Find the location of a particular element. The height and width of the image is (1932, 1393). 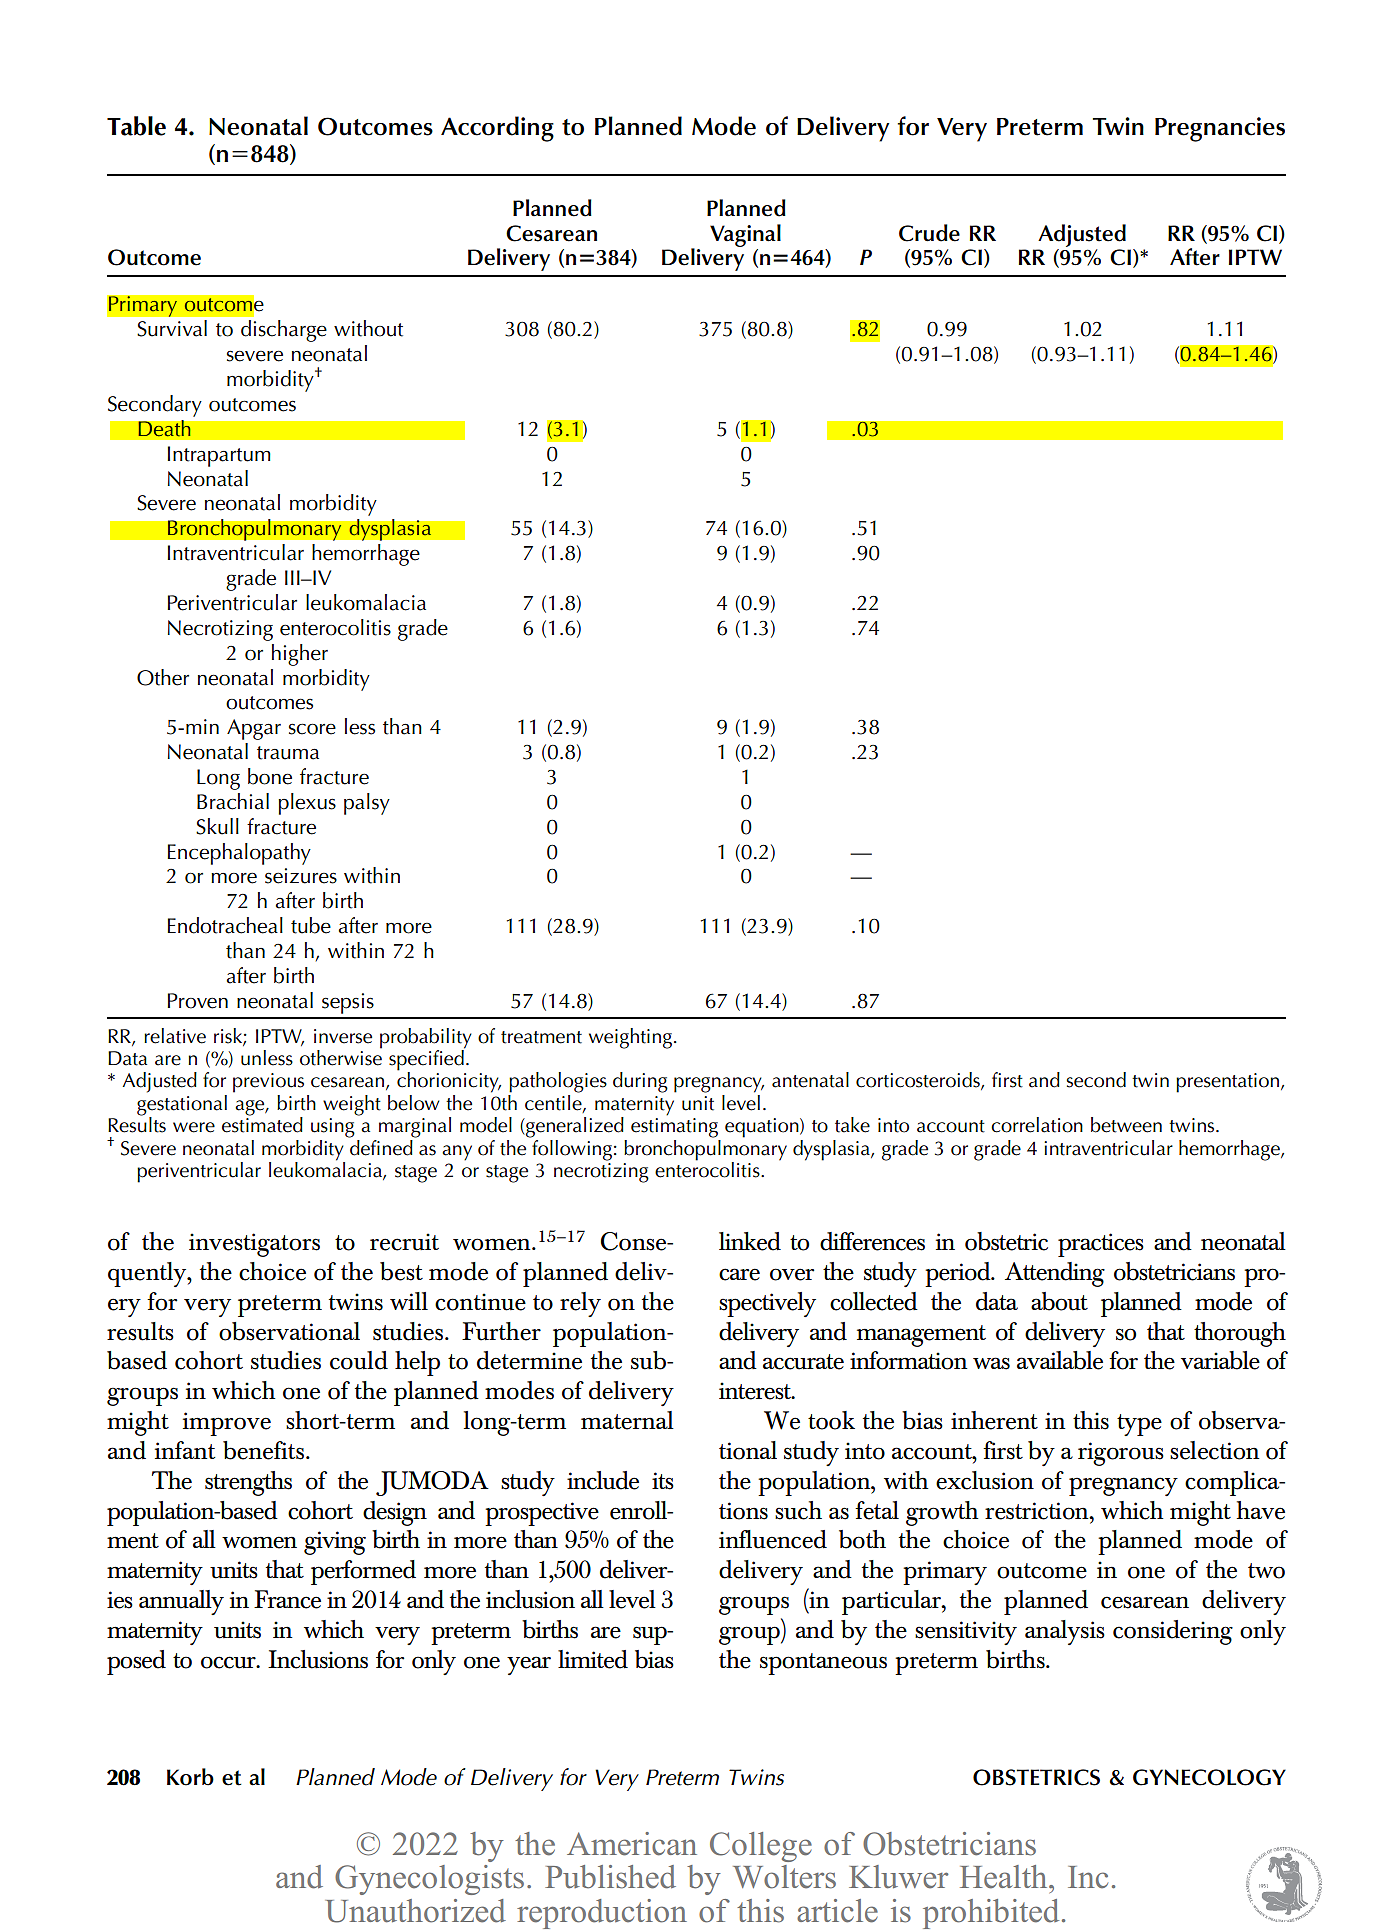

investigators is located at coordinates (254, 1245).
